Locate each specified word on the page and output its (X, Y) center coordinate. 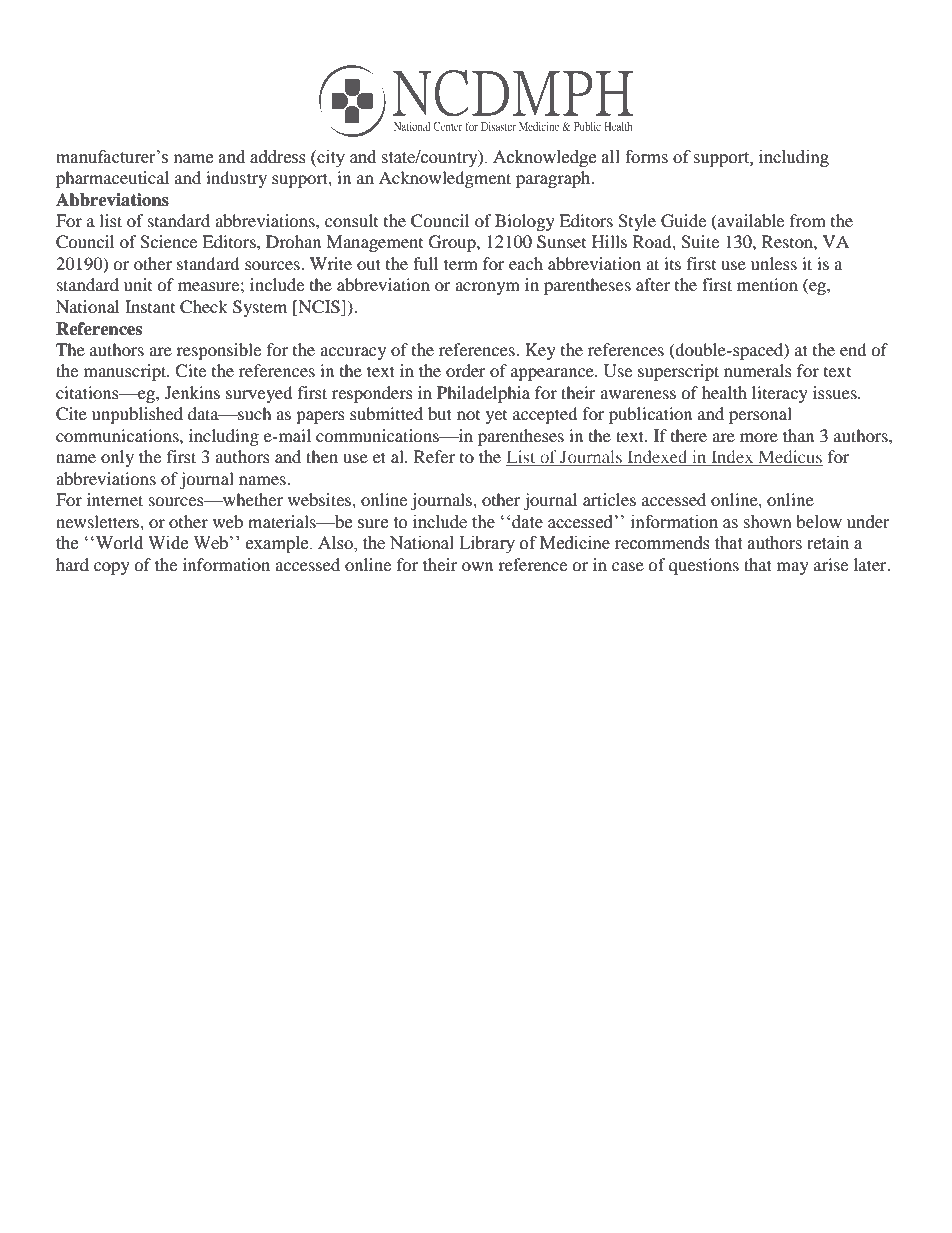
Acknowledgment (445, 179)
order (466, 370)
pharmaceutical (112, 179)
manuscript (126, 372)
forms (646, 157)
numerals (758, 370)
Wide (168, 543)
